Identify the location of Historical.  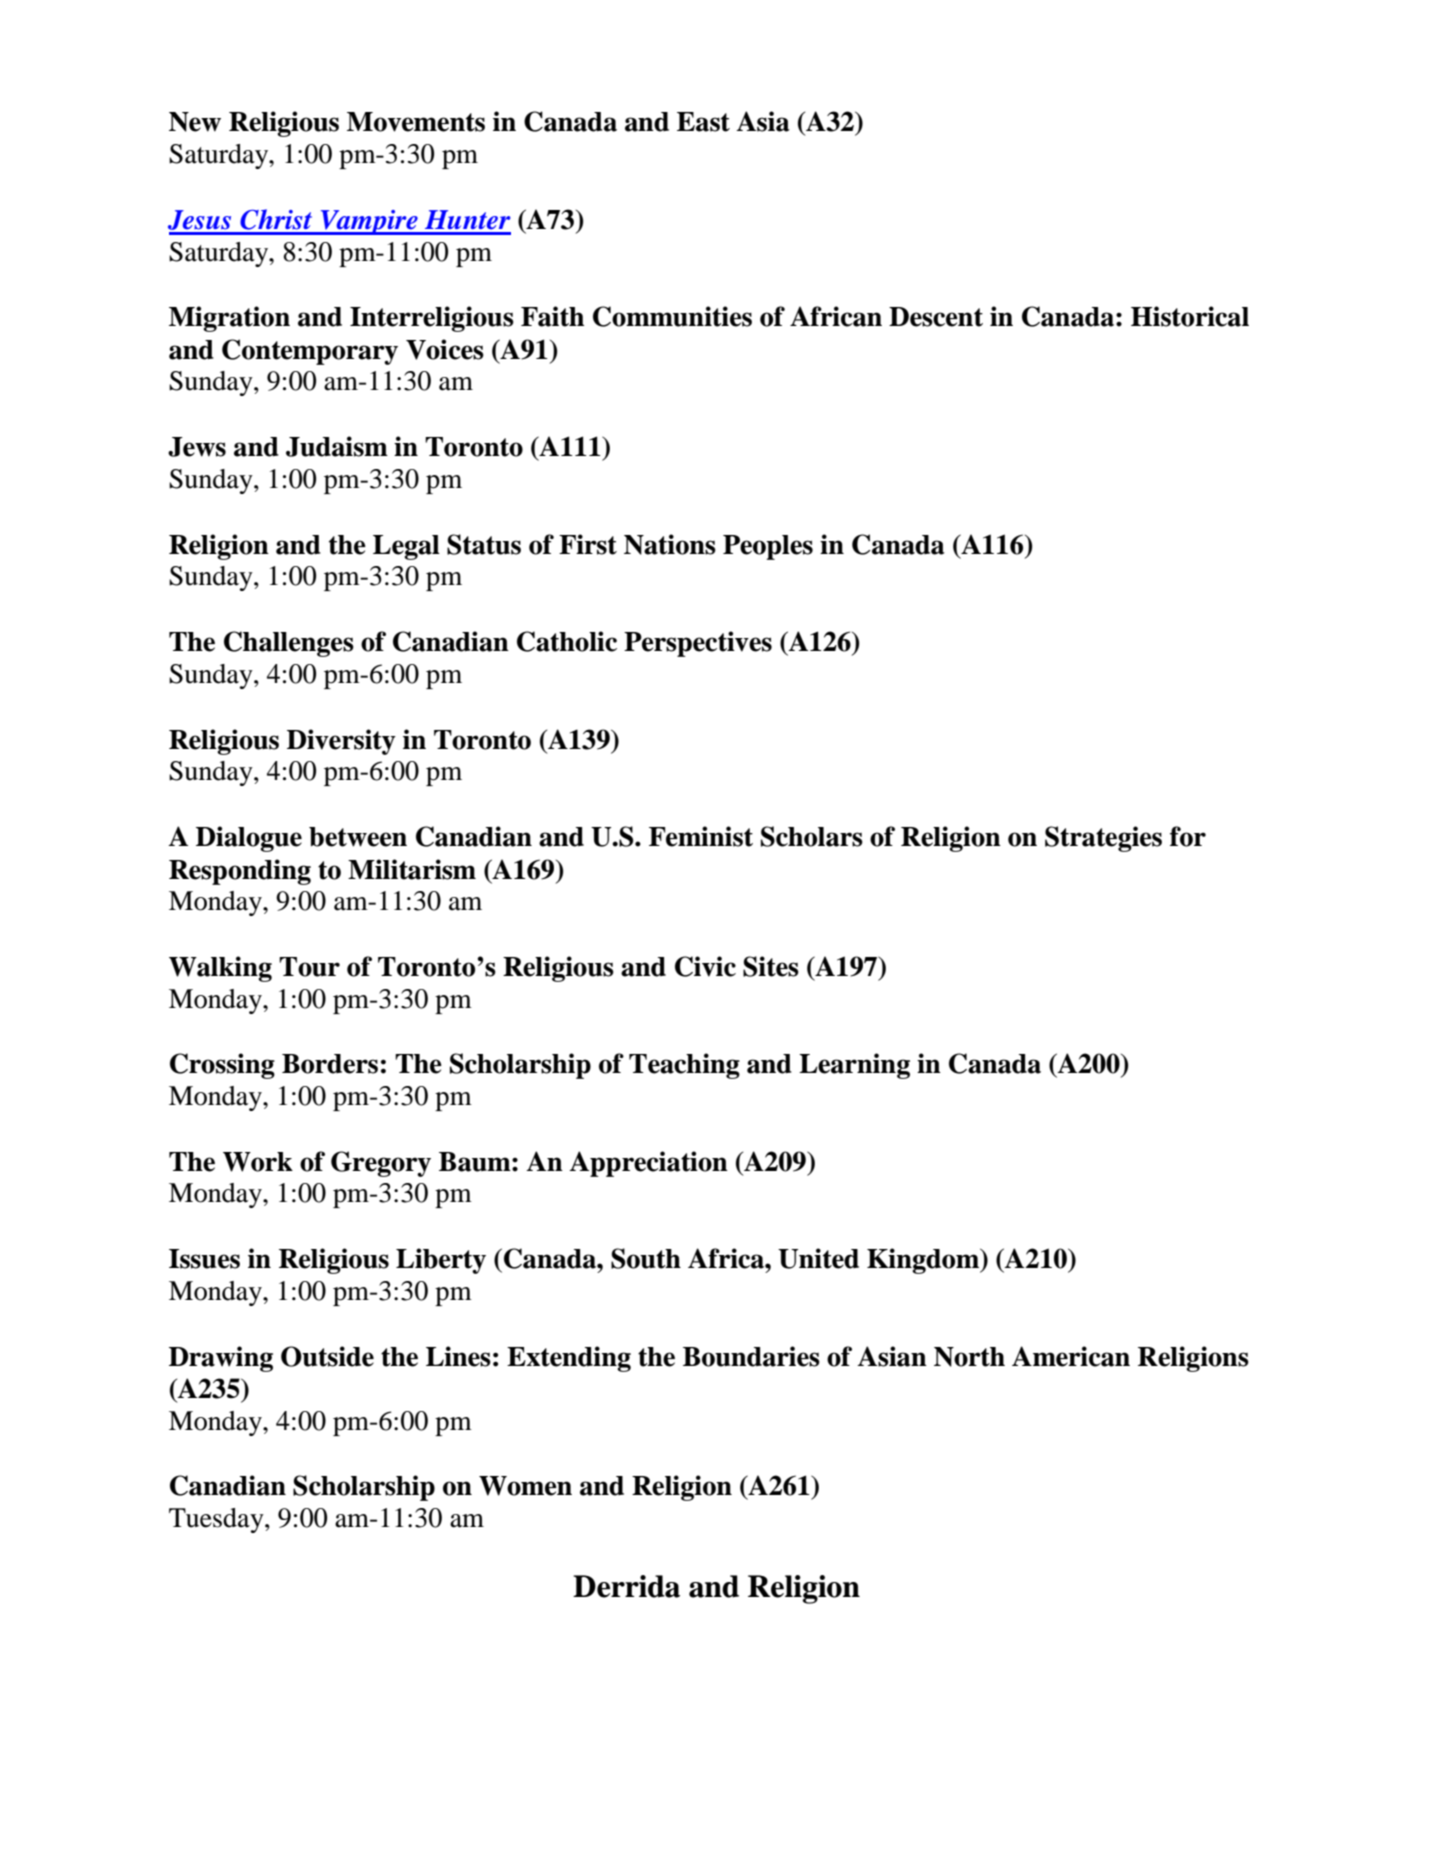
(1190, 316).
